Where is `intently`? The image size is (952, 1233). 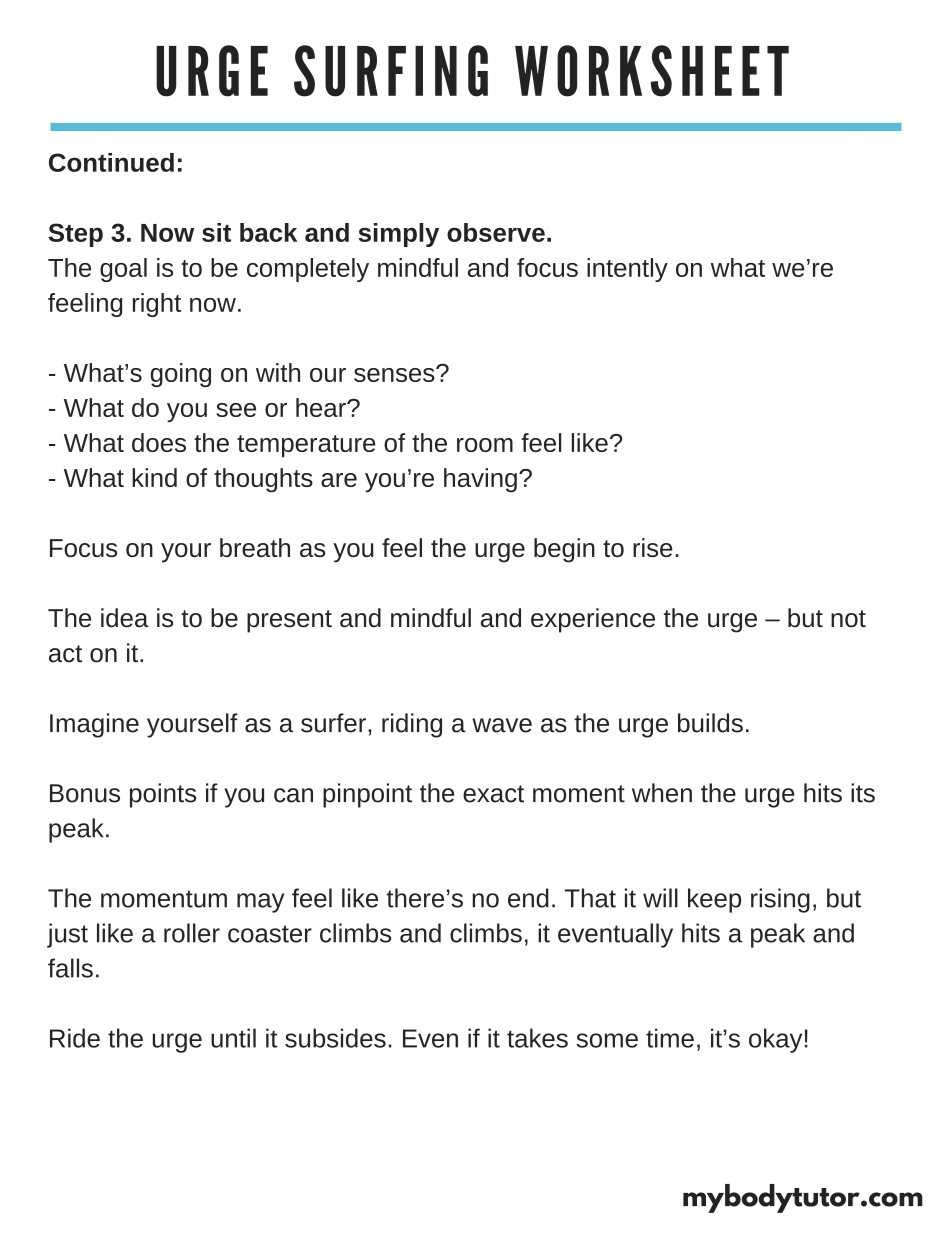
intently is located at coordinates (627, 270).
